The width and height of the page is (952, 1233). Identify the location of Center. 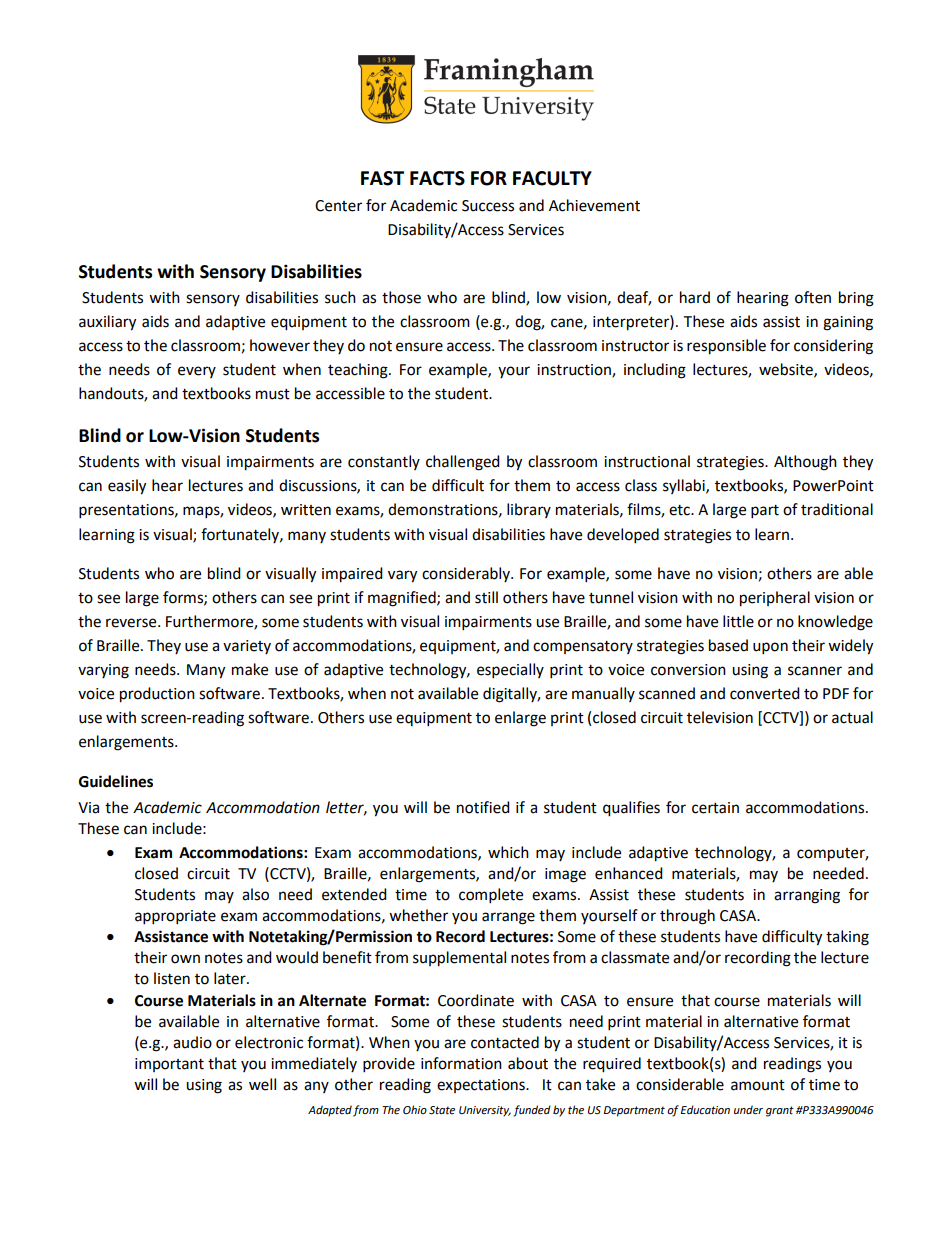
(338, 206).
